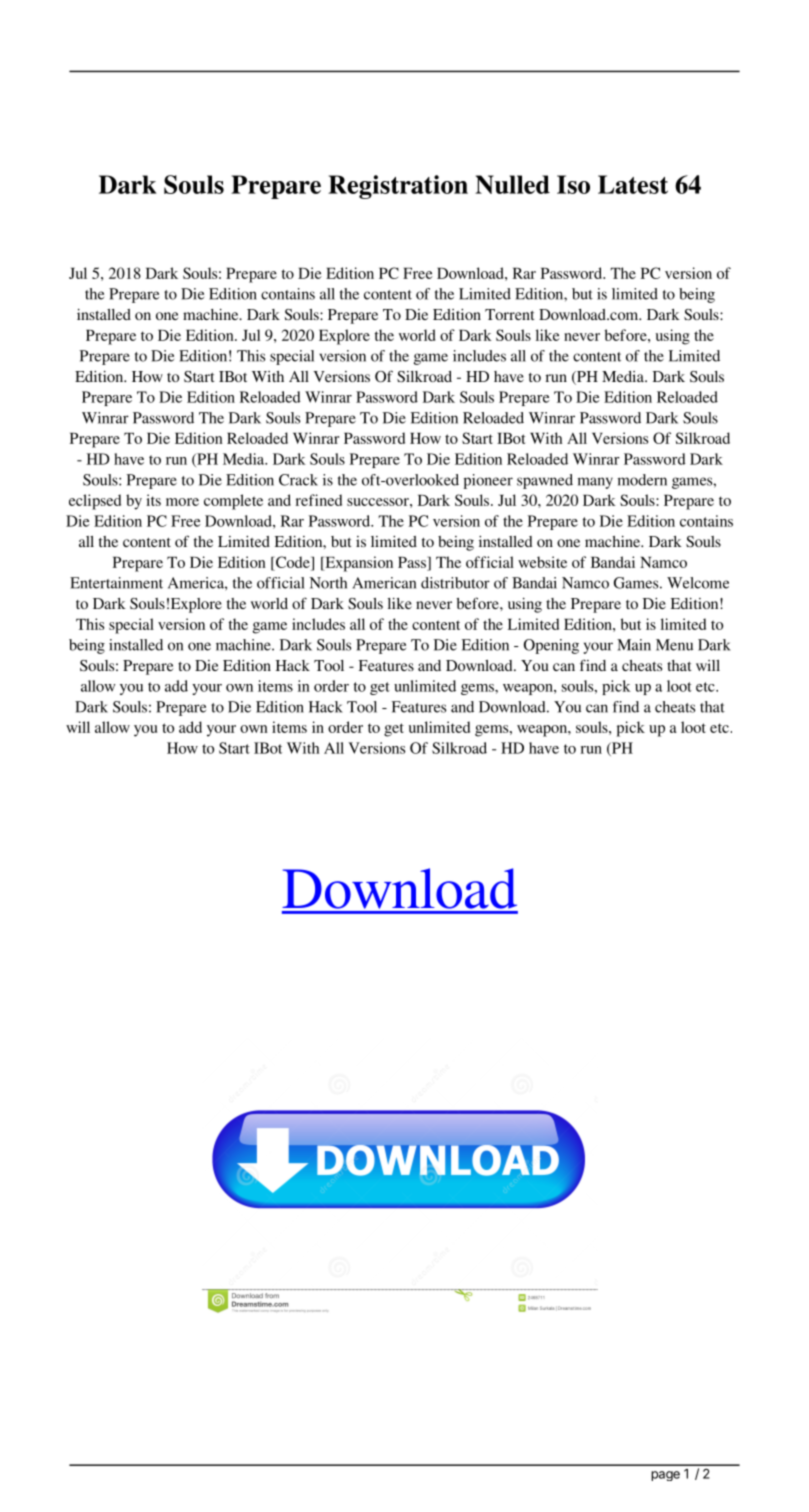  I want to click on Opening, so click(551, 646).
